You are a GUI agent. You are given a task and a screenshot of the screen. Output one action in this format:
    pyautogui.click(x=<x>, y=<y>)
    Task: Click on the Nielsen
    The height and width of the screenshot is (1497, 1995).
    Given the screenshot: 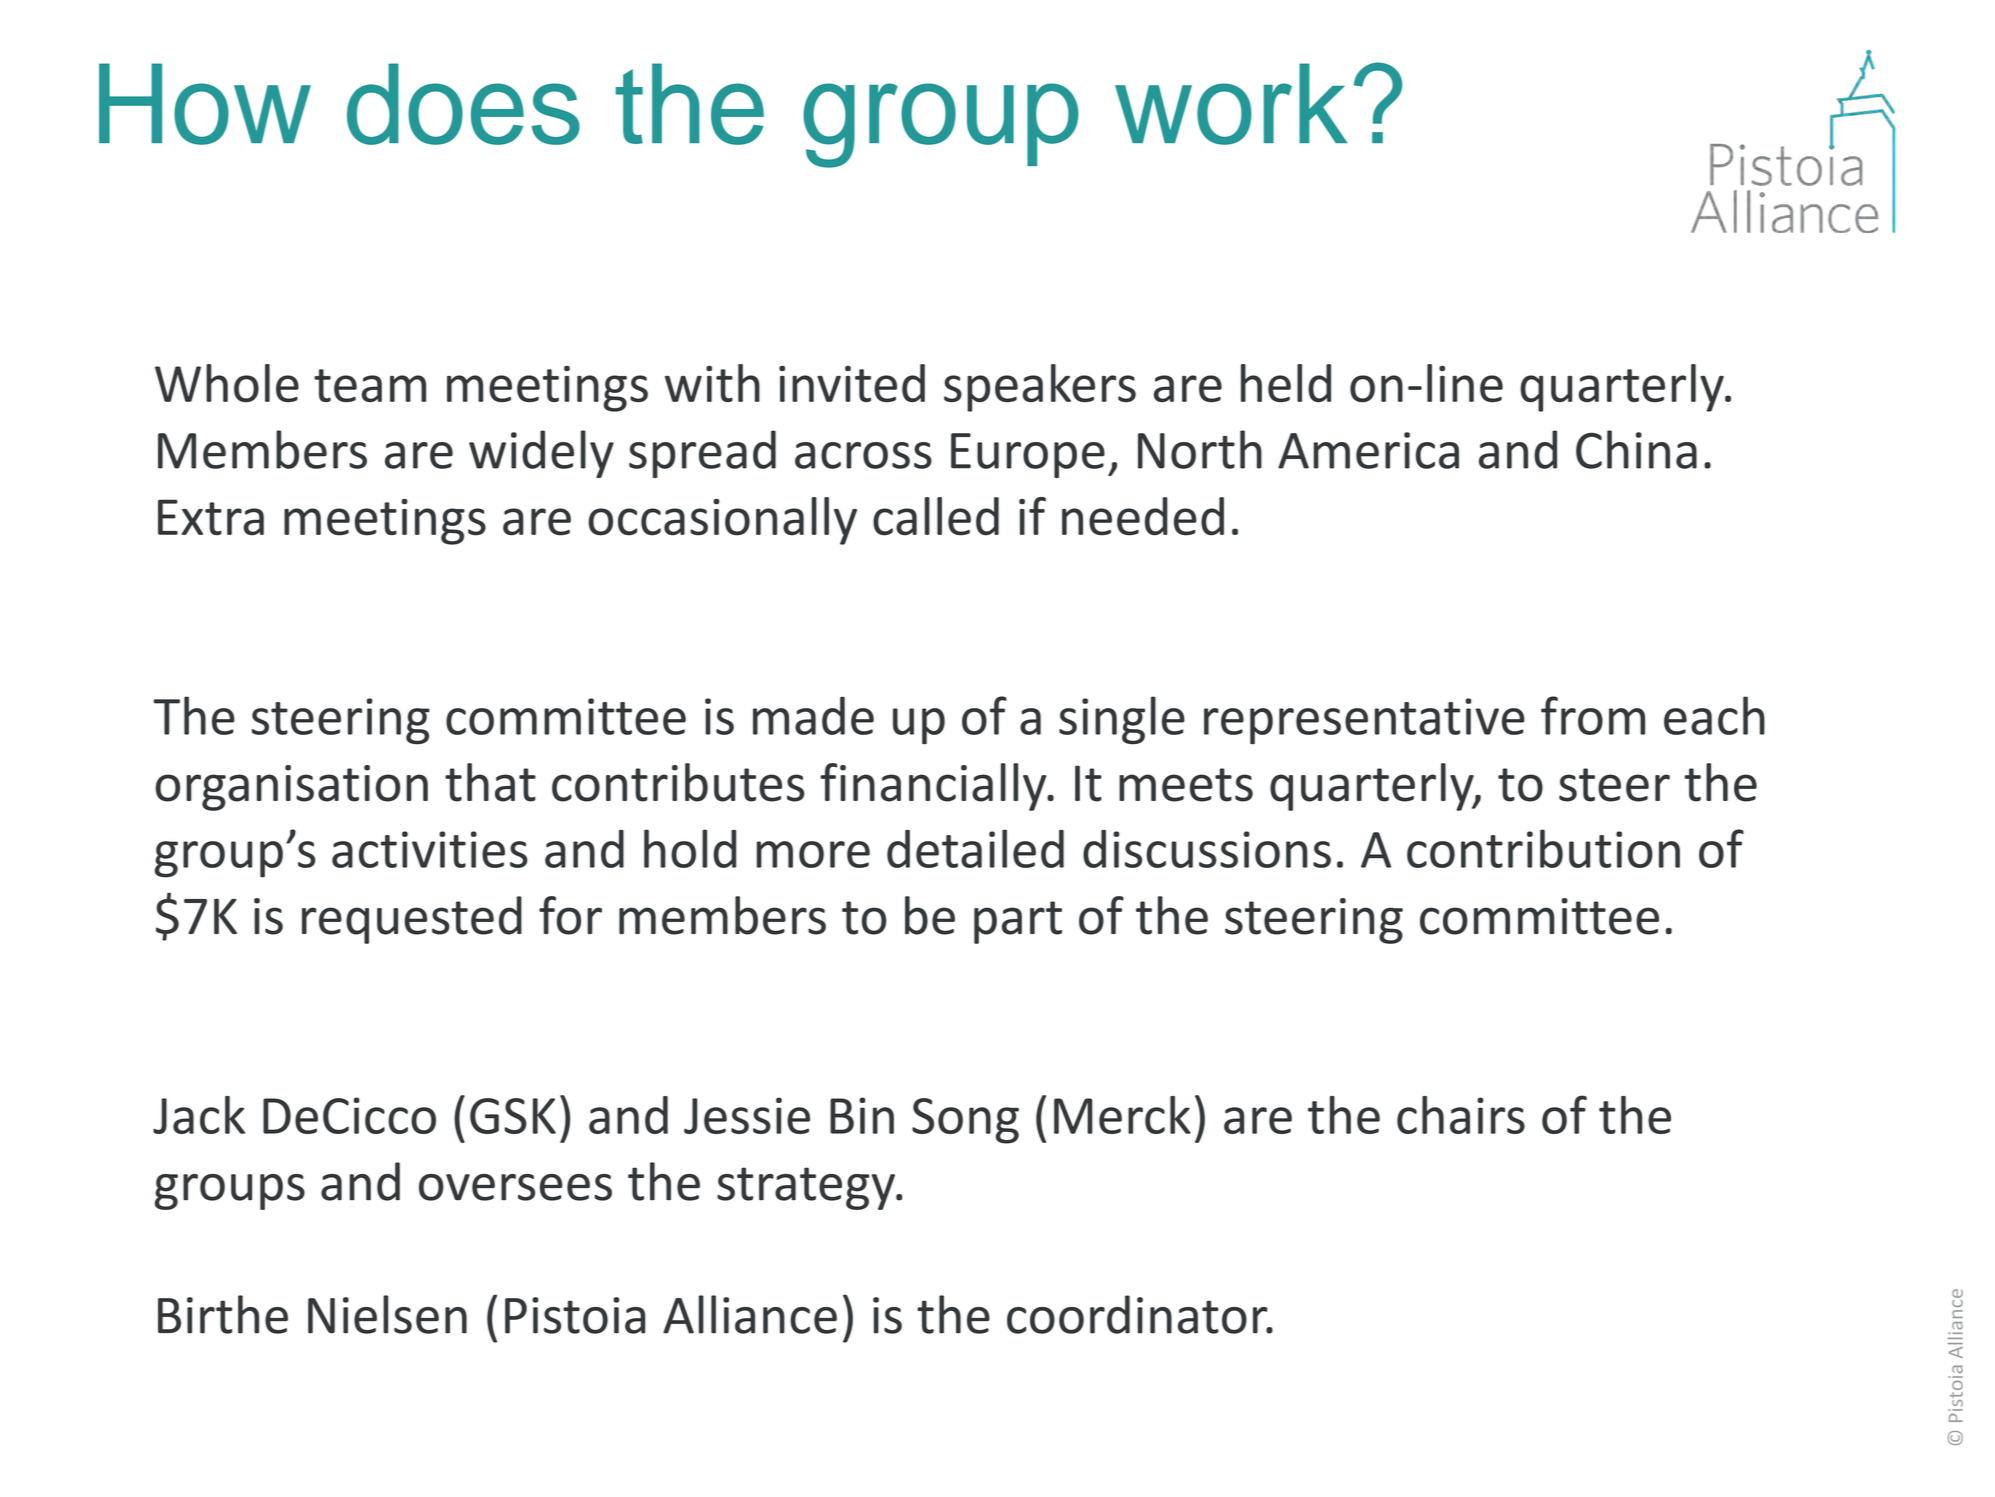 What is the action you would take?
    pyautogui.click(x=387, y=1314)
